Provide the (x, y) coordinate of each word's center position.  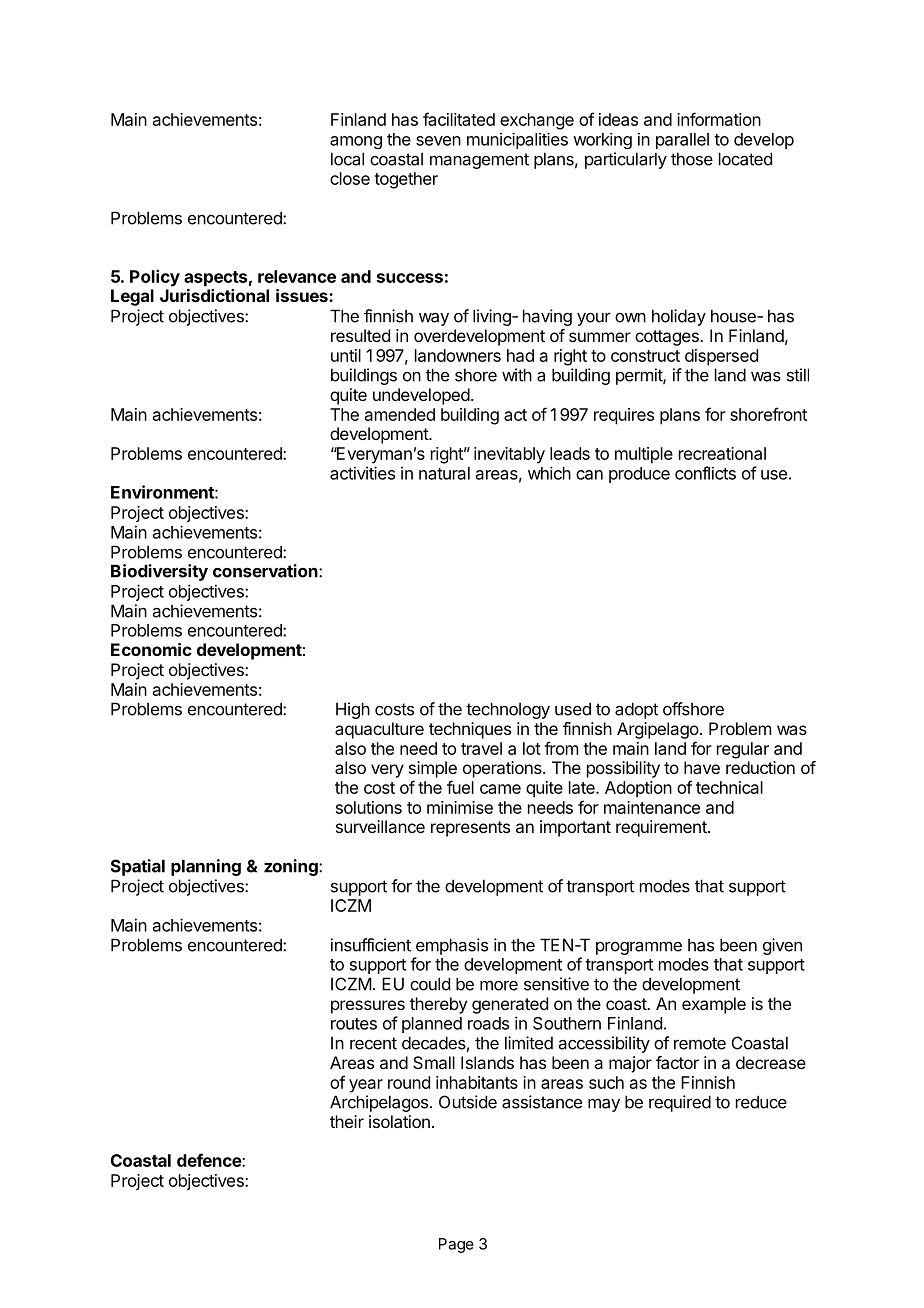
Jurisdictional (214, 295)
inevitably (509, 455)
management (479, 161)
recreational (722, 453)
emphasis (452, 946)
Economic (151, 649)
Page (456, 1245)
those (692, 159)
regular (743, 750)
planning (206, 867)
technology (508, 710)
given (782, 946)
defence (210, 1160)
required (680, 1103)
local (347, 159)
